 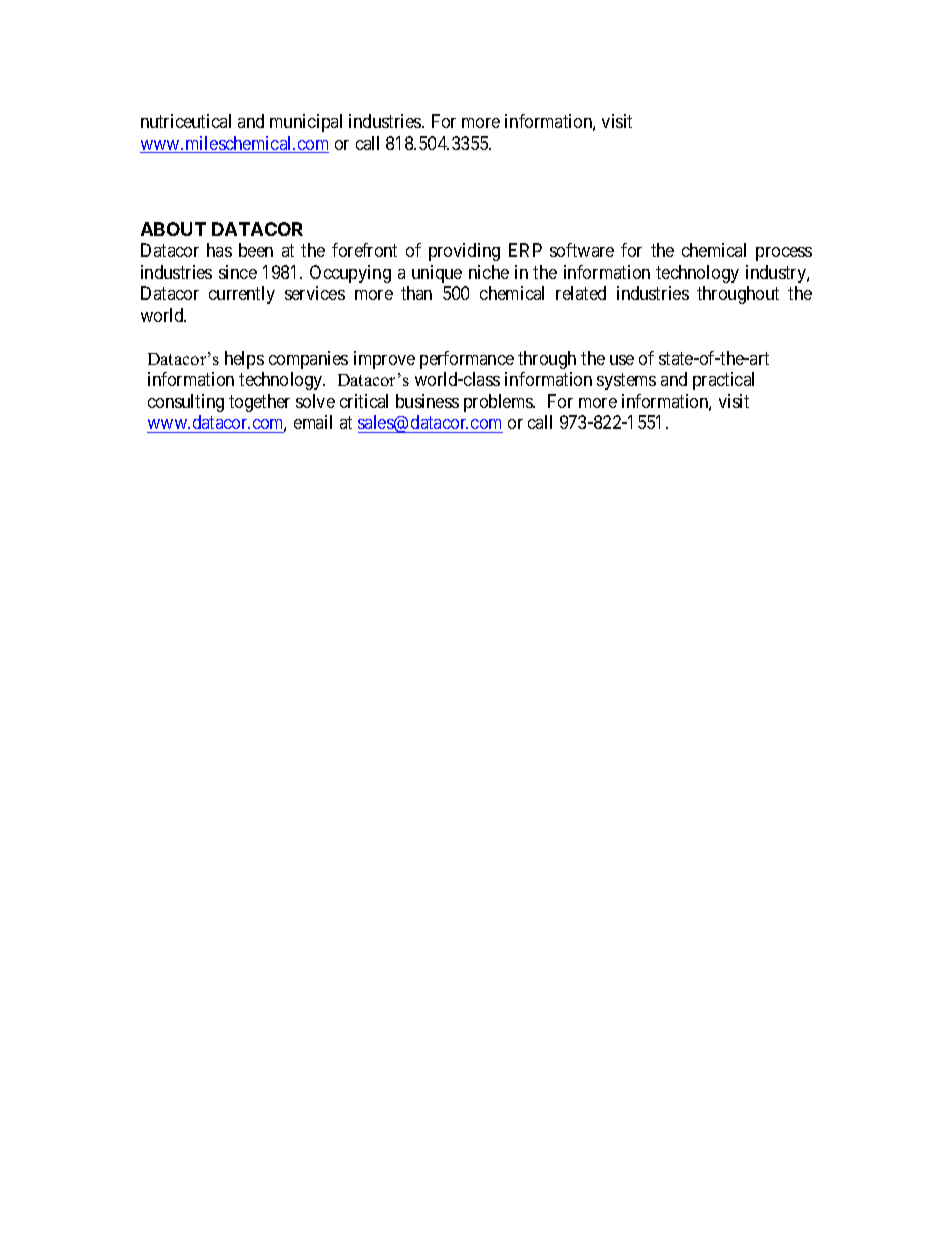 What do you see at coordinates (582, 250) in the screenshot?
I see `software` at bounding box center [582, 250].
